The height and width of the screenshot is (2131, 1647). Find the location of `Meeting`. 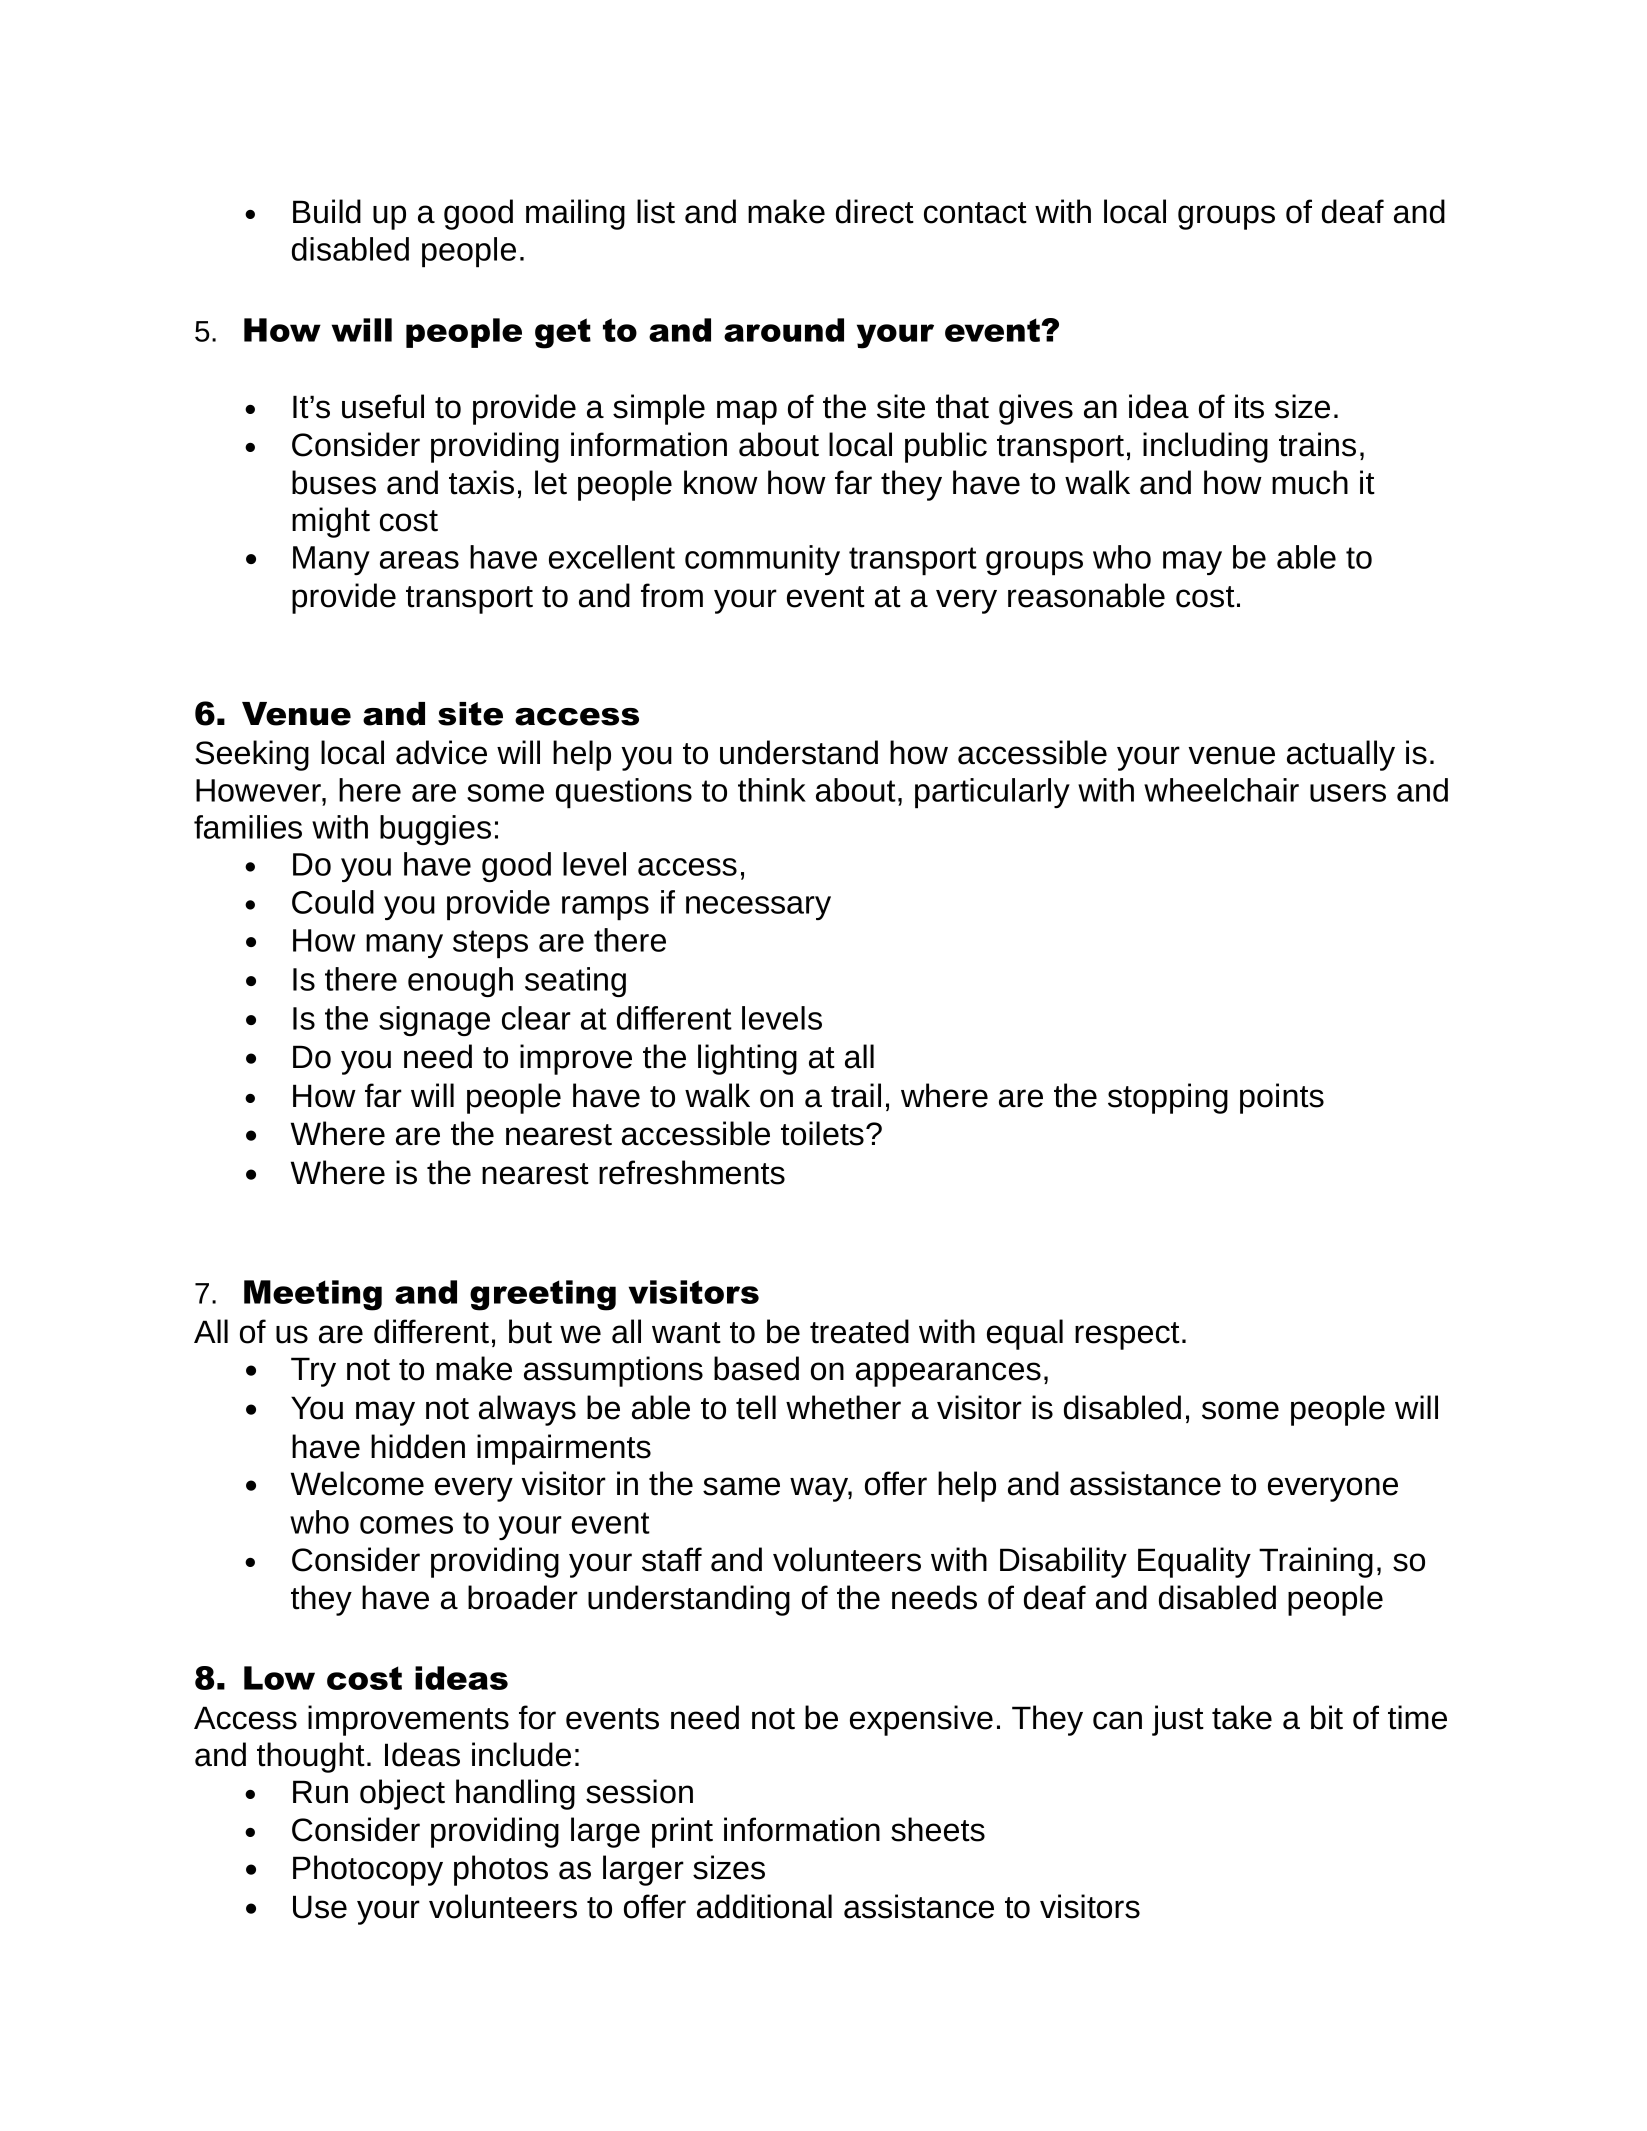

Meeting is located at coordinates (313, 1295).
